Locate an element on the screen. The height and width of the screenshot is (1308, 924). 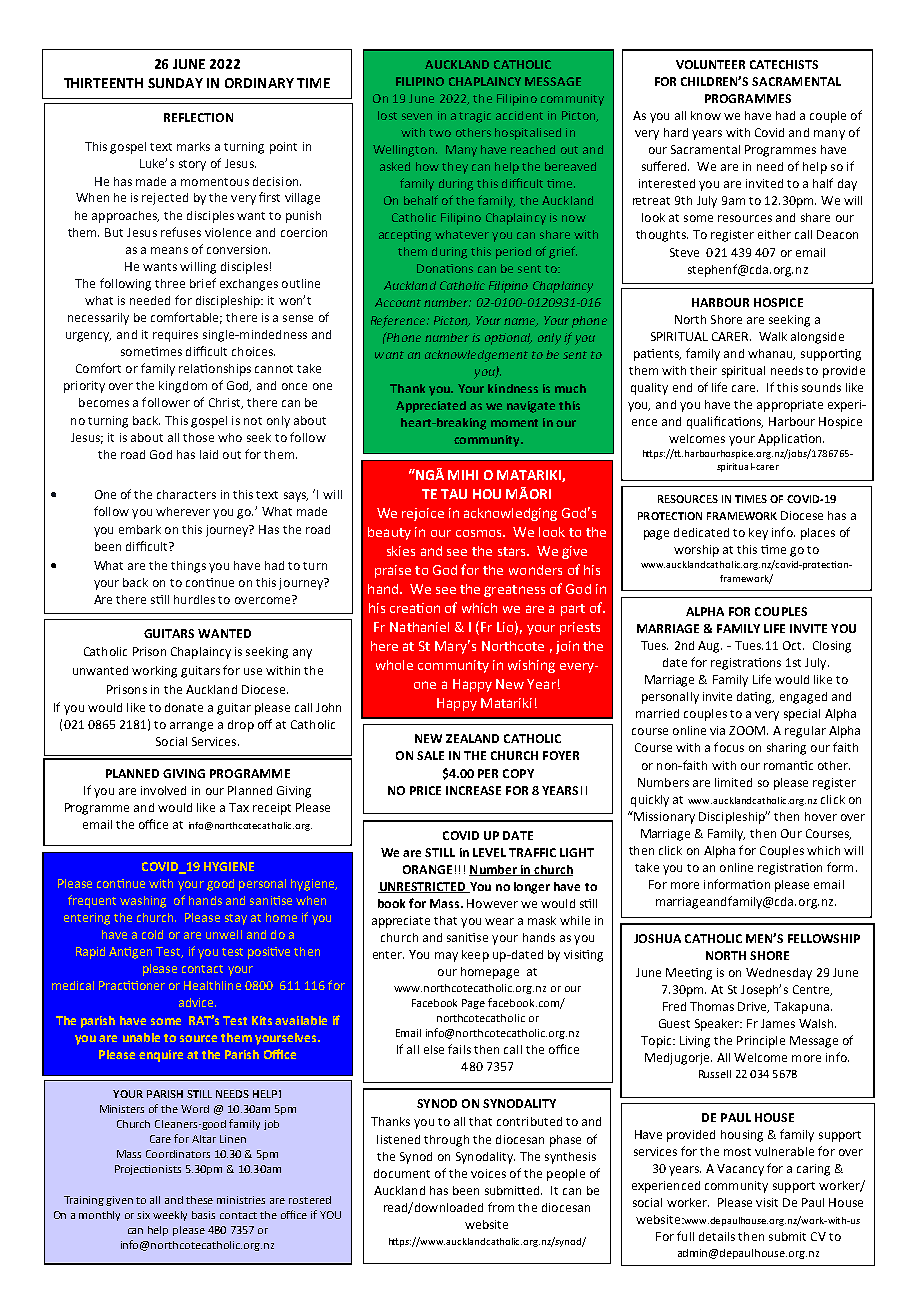
tragic is located at coordinates (475, 117).
